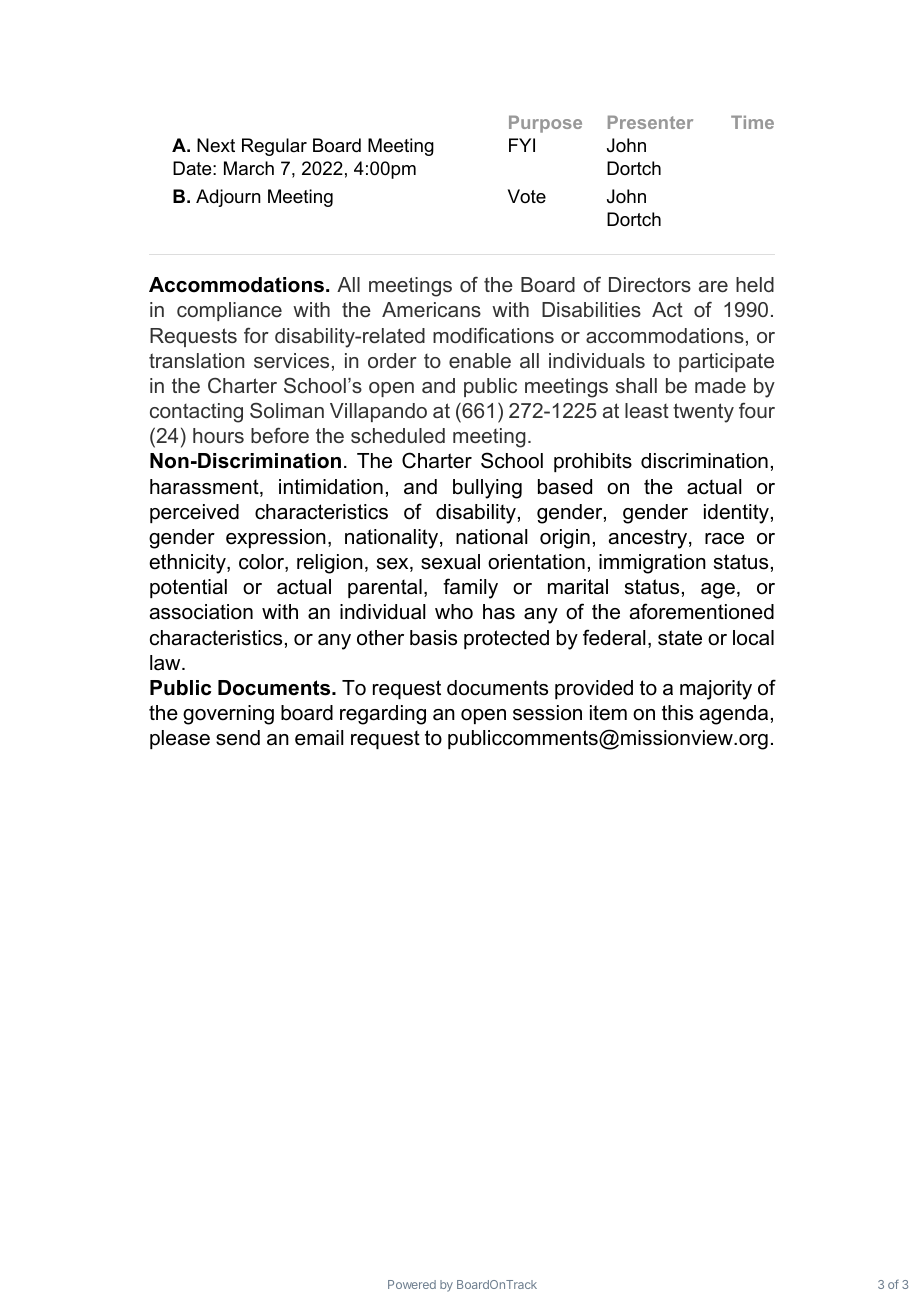  I want to click on hours, so click(218, 435).
